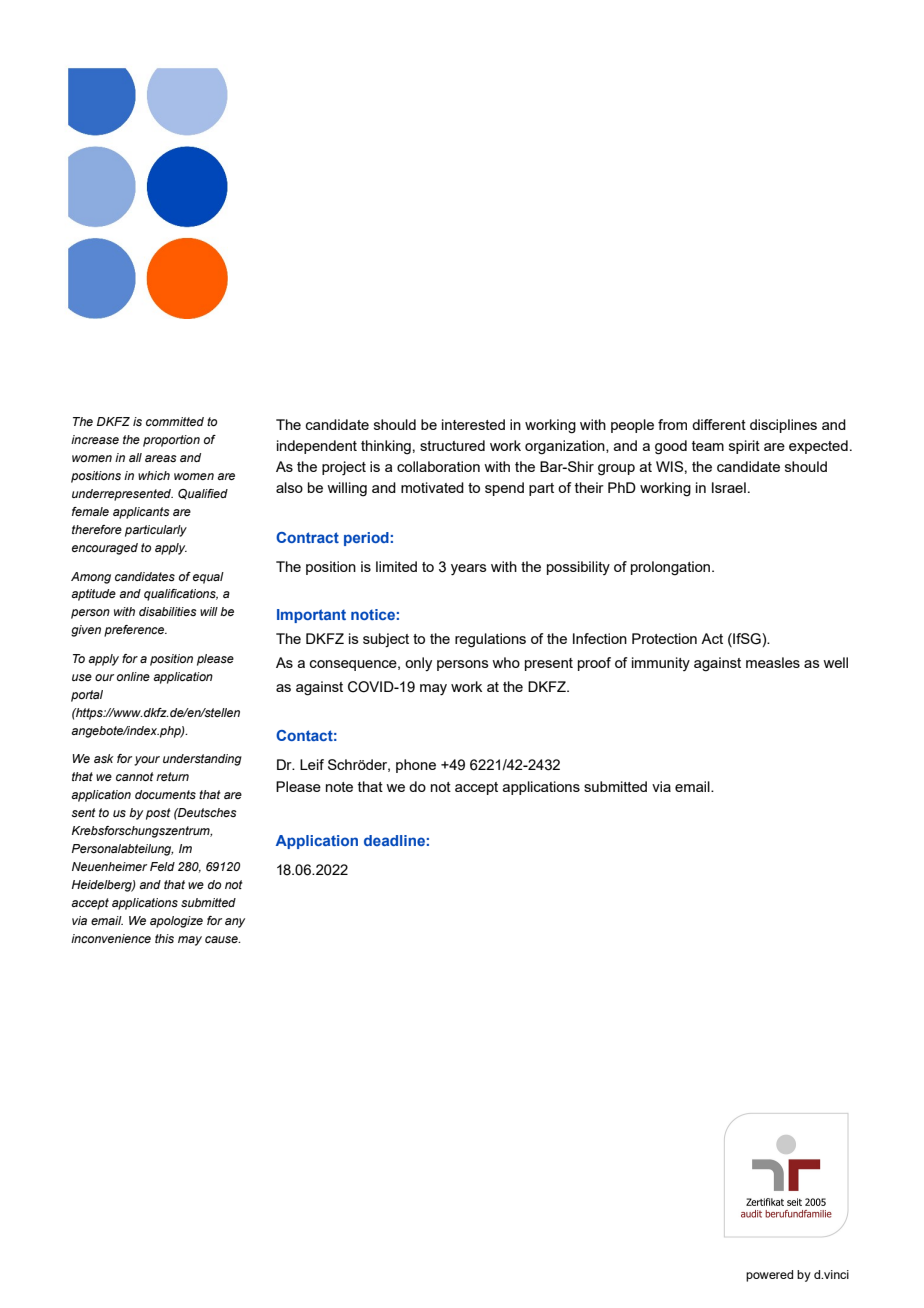  I want to click on only, so click(418, 664).
